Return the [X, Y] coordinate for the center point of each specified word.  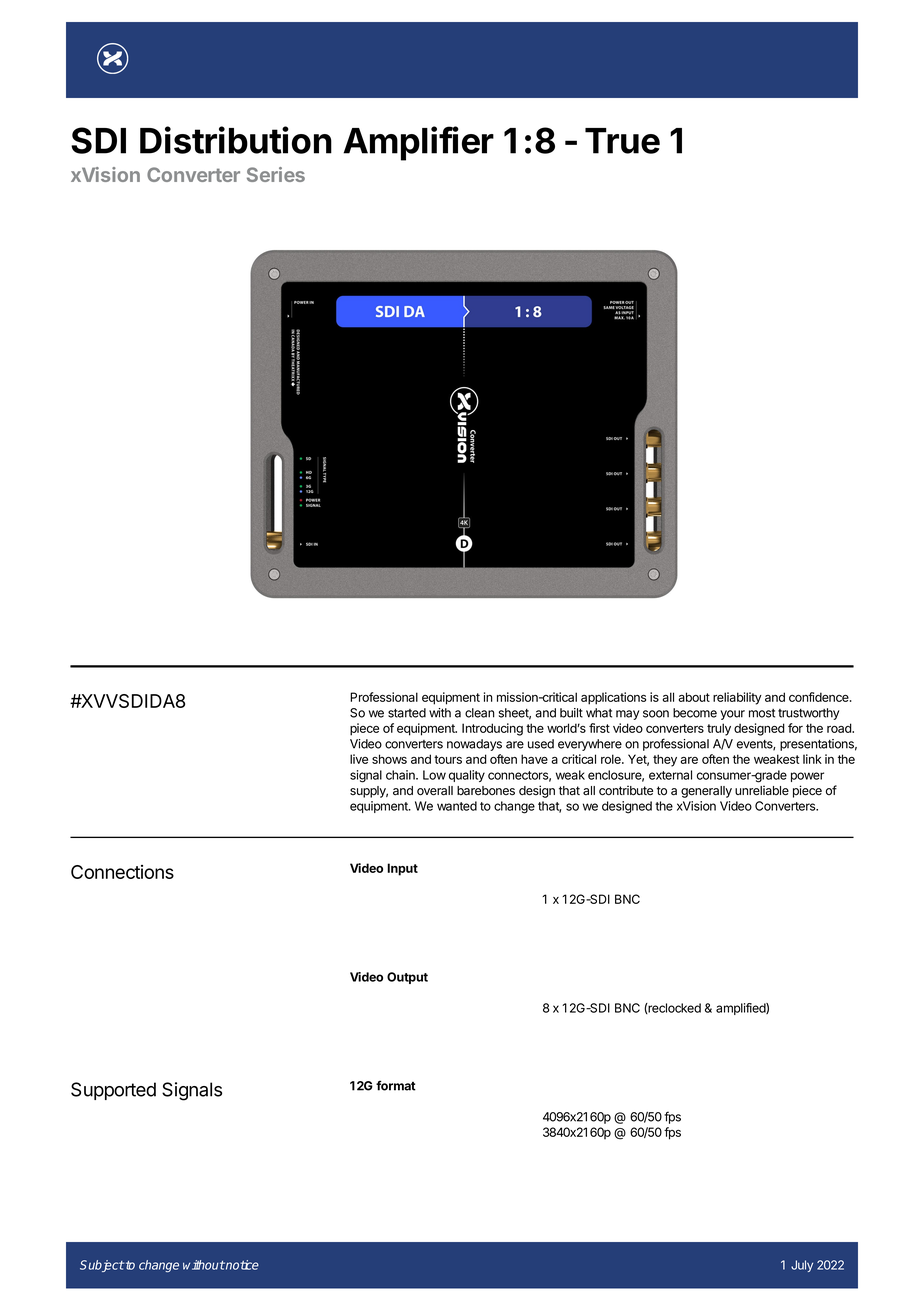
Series [276, 174]
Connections [122, 872]
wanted [457, 806]
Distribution [236, 140]
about [694, 697]
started [407, 713]
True [622, 141]
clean [480, 713]
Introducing [492, 729]
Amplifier [418, 143]
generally [706, 792]
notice [241, 1265]
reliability [737, 698]
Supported [113, 1091]
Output [407, 978]
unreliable [762, 790]
